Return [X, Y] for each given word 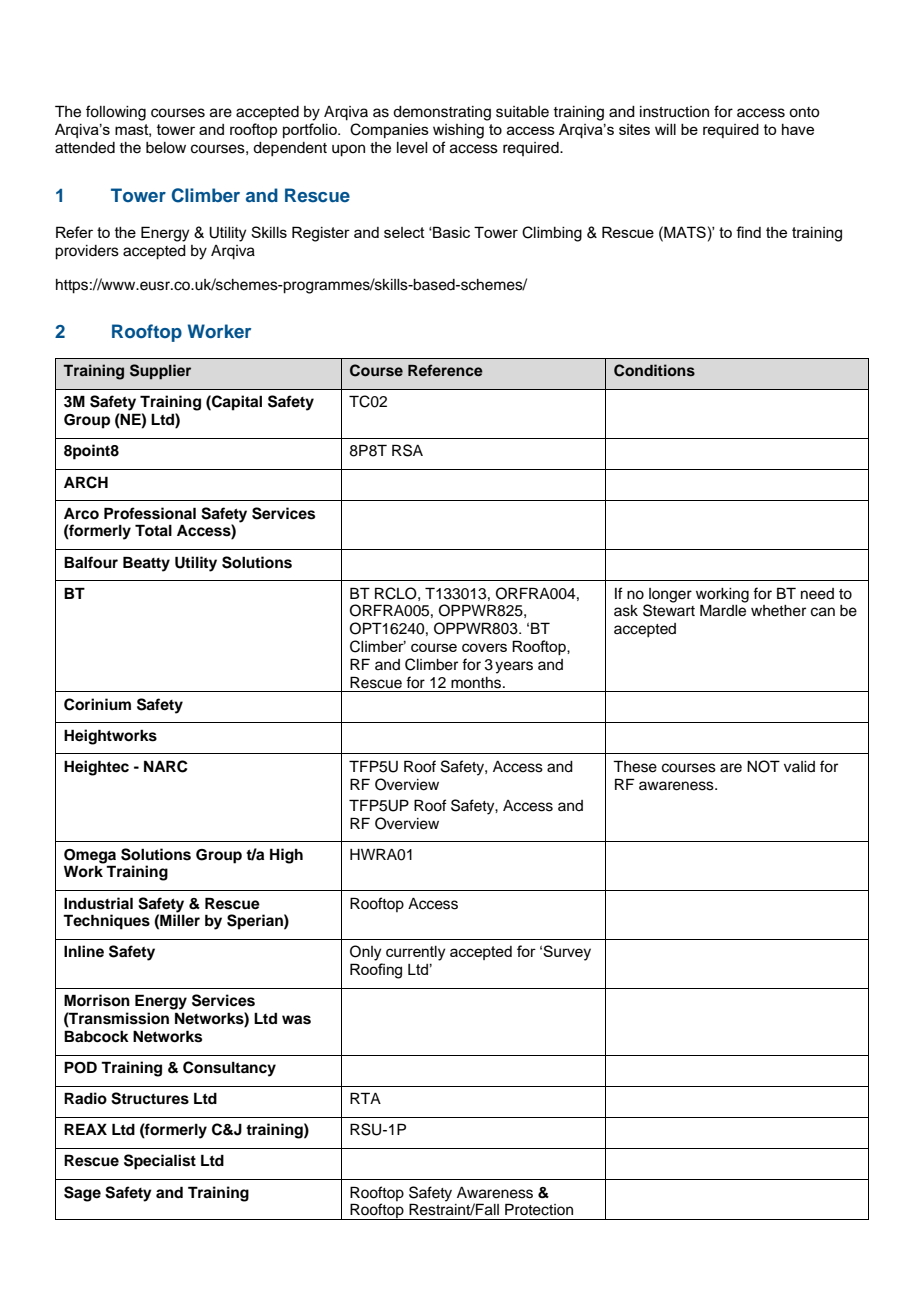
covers [484, 647]
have [798, 129]
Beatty [146, 564]
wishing [458, 131]
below [166, 148]
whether [778, 611]
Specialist [160, 1162]
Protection [539, 1209]
